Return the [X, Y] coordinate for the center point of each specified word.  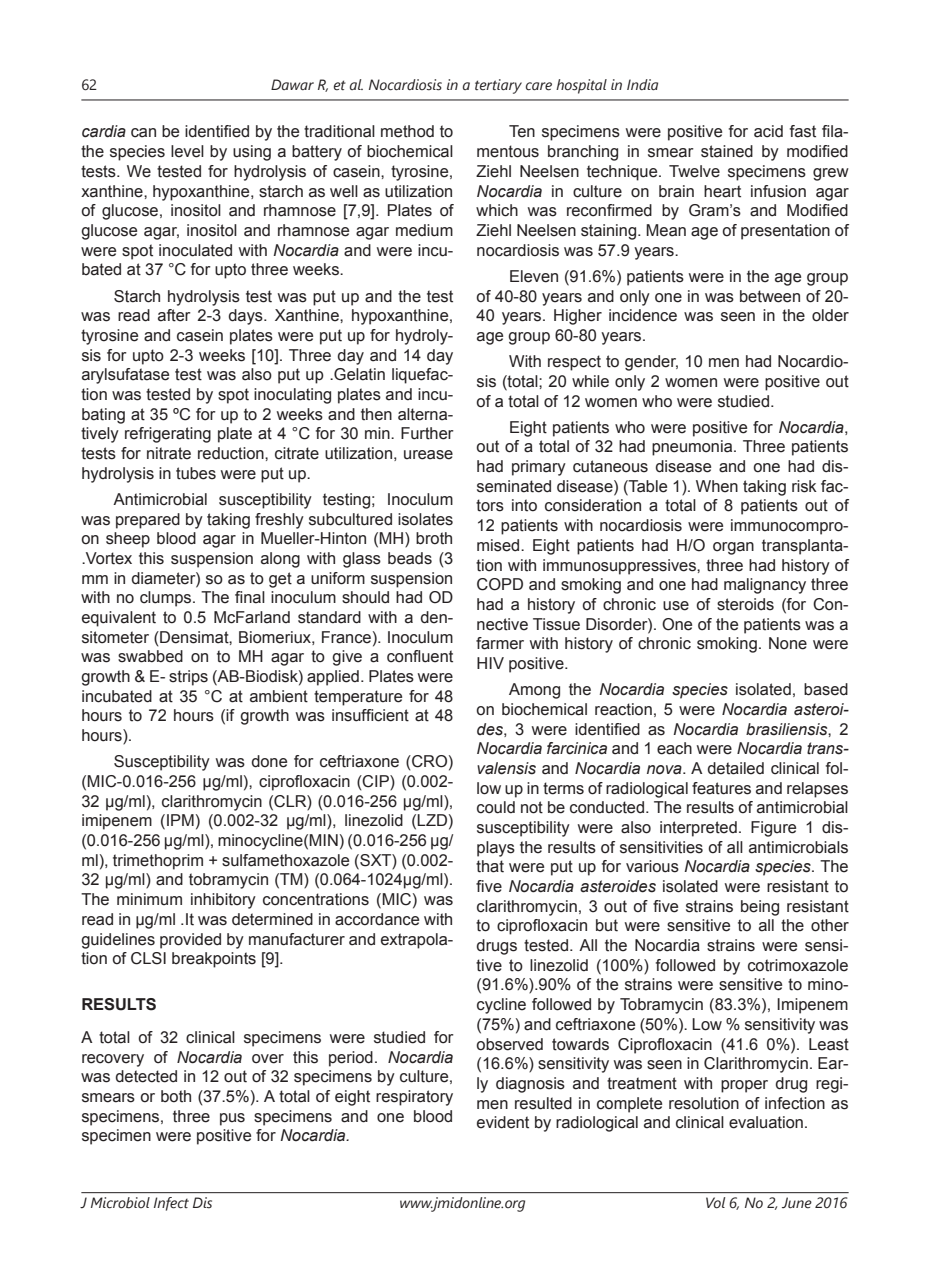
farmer [500, 643]
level [187, 151]
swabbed [150, 656]
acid [768, 131]
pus [232, 1119]
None [788, 643]
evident [503, 1122]
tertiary [498, 86]
